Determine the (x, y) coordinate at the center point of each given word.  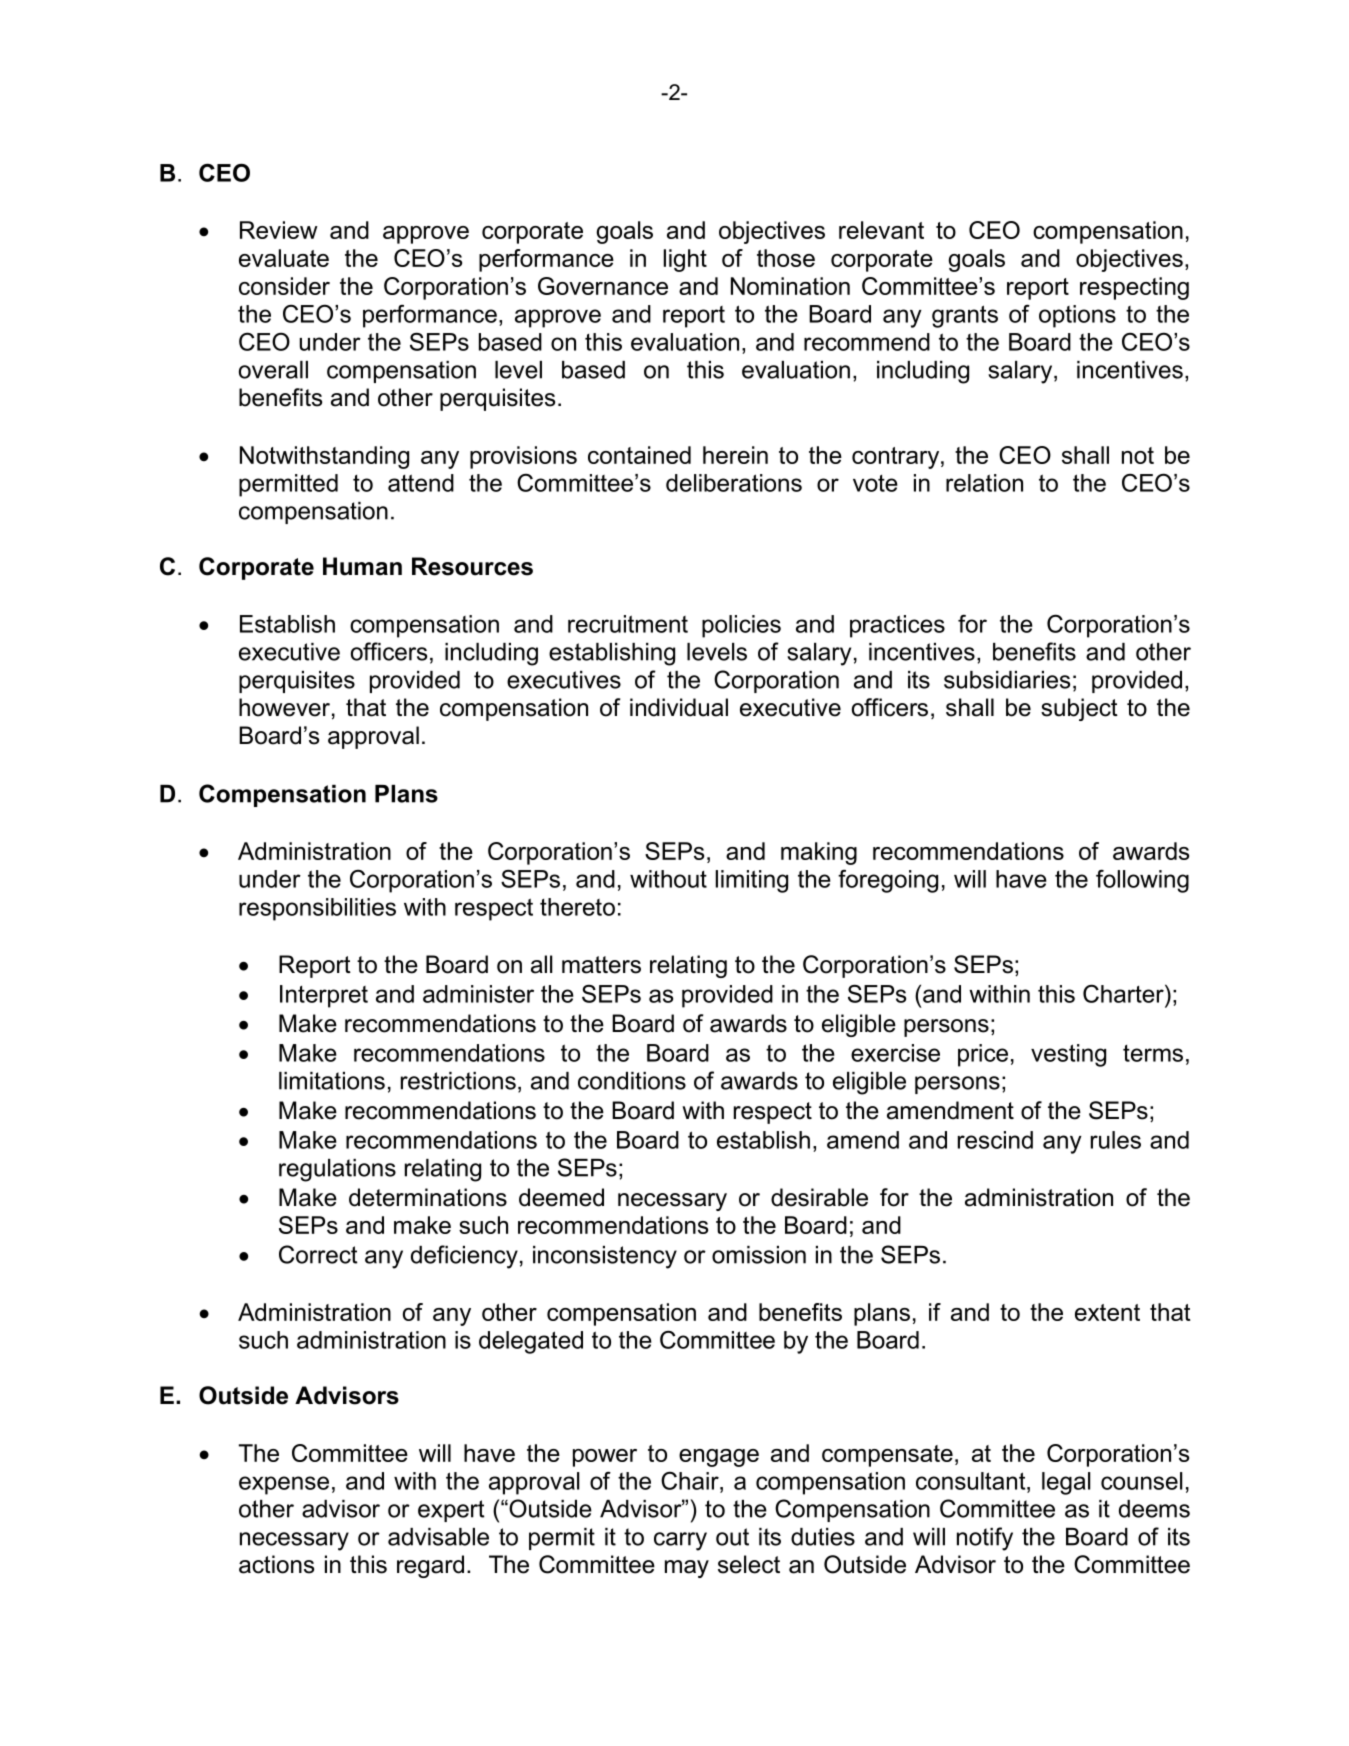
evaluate (284, 258)
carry (680, 1541)
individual (679, 707)
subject (1079, 709)
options (1077, 316)
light (685, 260)
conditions (632, 1081)
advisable (438, 1537)
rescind (995, 1140)
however (284, 707)
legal (1066, 1483)
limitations (332, 1081)
